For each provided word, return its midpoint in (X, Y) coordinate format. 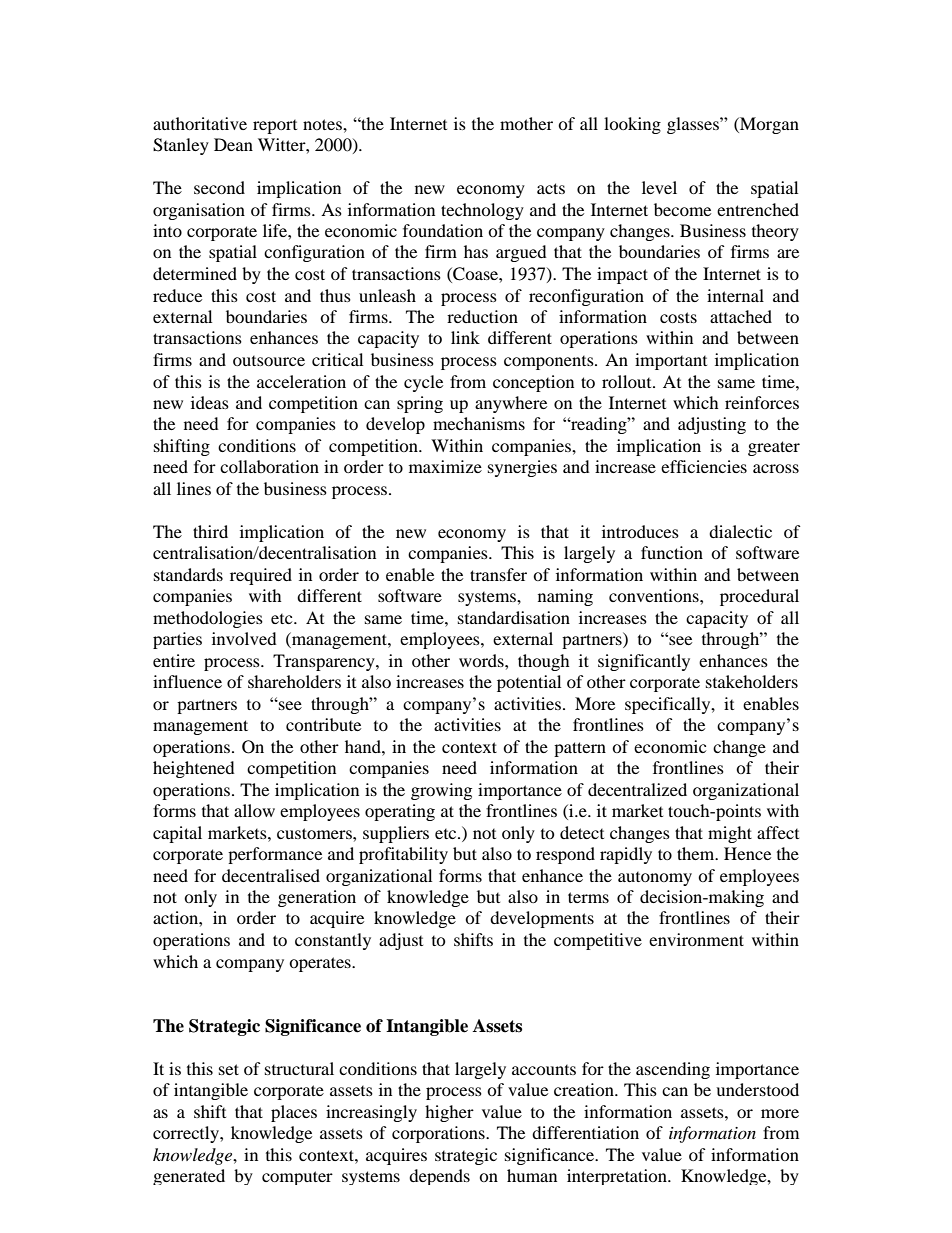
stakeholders (752, 681)
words (482, 660)
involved (244, 638)
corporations (439, 1134)
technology (482, 211)
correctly (187, 1134)
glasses (694, 125)
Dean (233, 144)
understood (757, 1089)
